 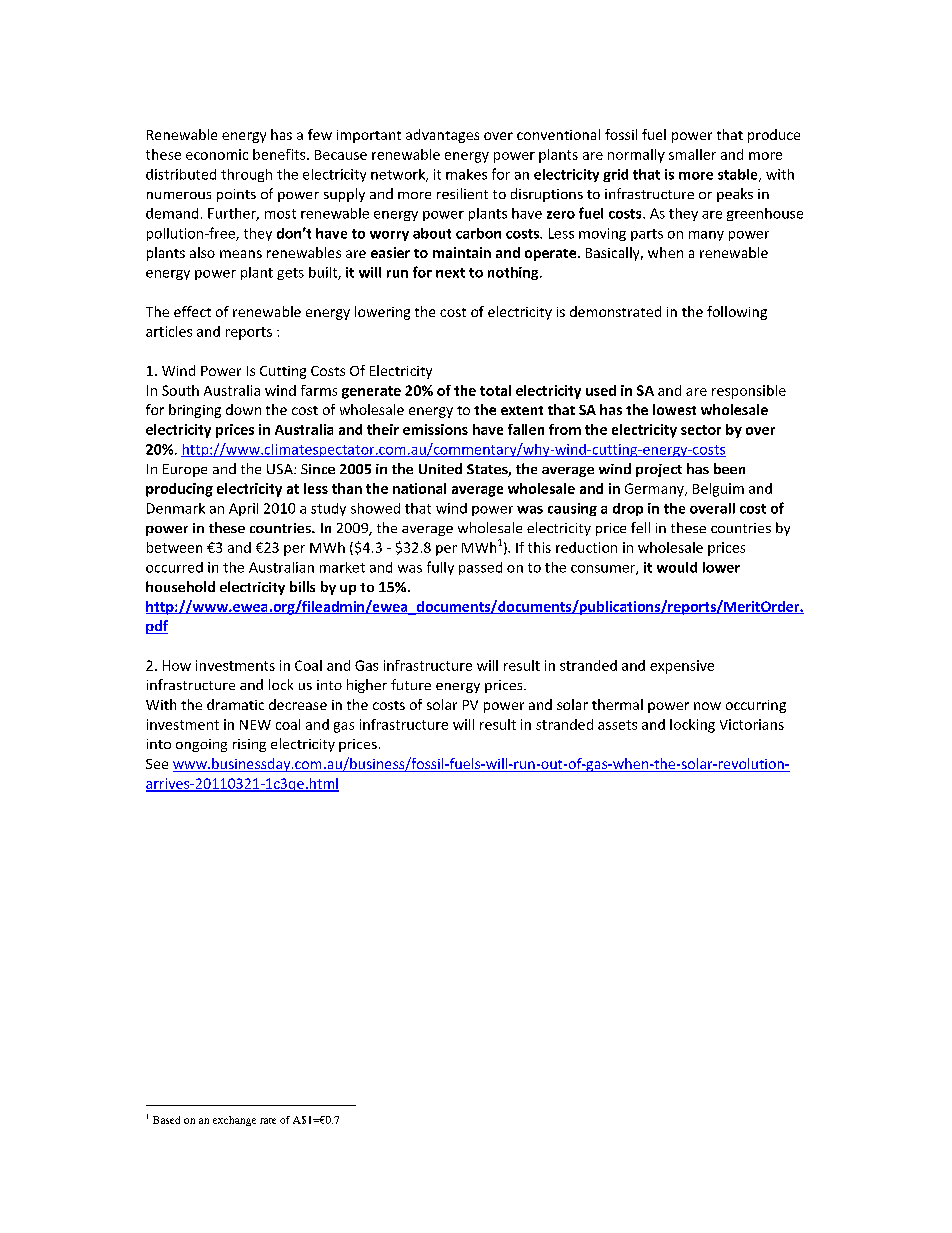 What do you see at coordinates (692, 154) in the screenshot?
I see `smaller` at bounding box center [692, 154].
